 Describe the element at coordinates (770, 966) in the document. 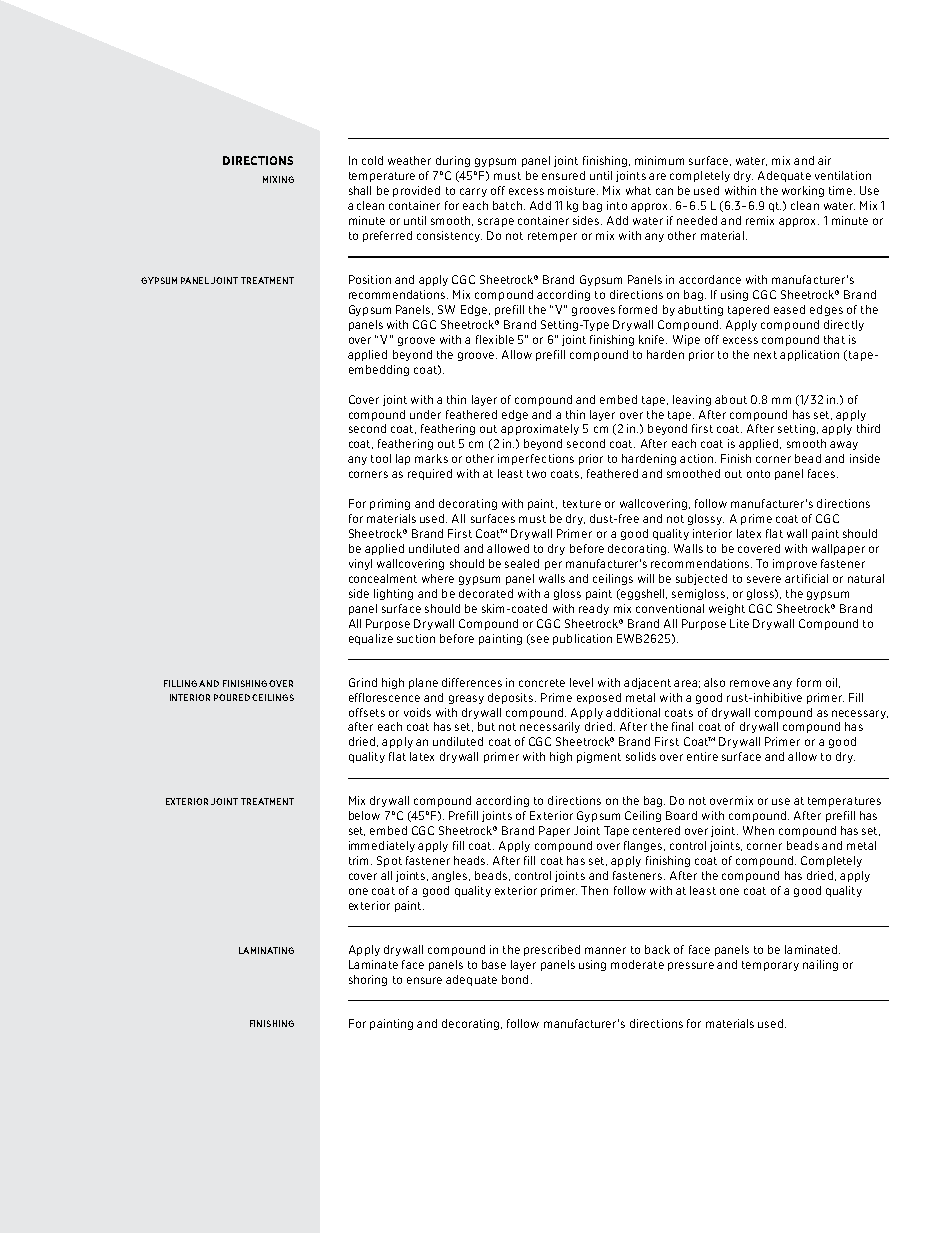

I see `temporary` at that location.
